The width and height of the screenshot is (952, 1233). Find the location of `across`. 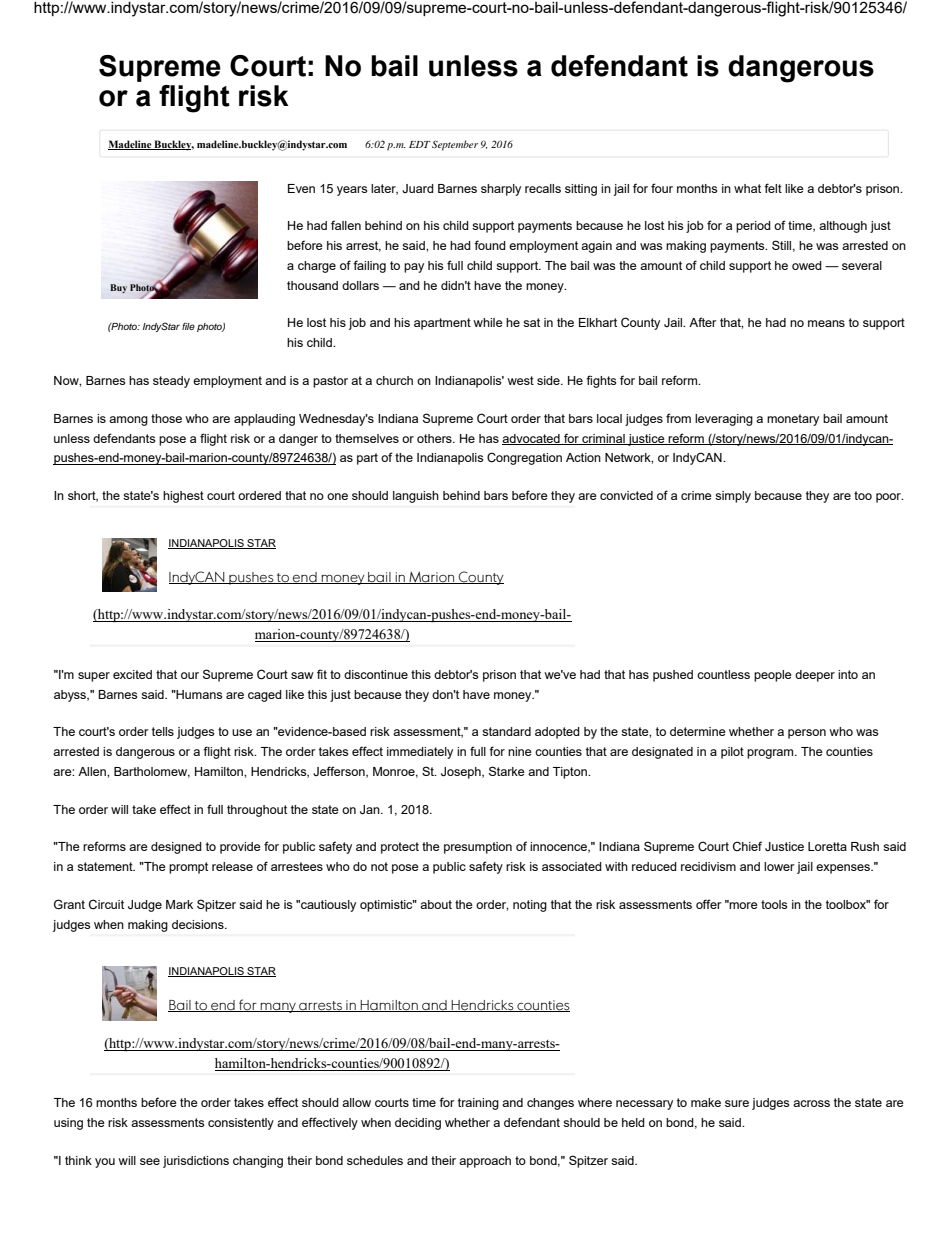

across is located at coordinates (811, 1103).
